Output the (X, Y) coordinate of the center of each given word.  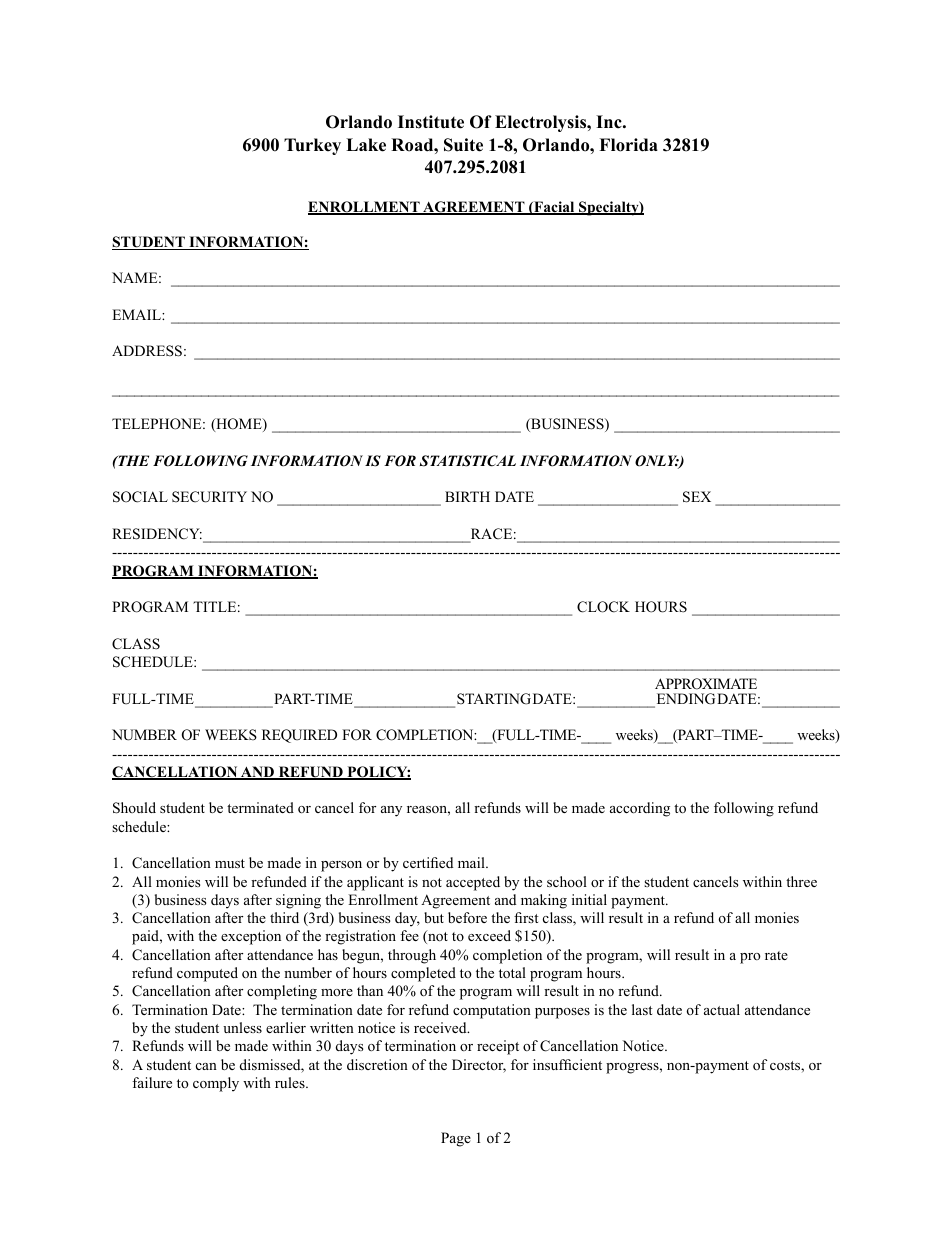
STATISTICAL (468, 461)
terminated (260, 807)
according (640, 809)
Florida (628, 145)
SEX (697, 497)
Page (456, 1139)
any (391, 811)
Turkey (312, 146)
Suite (463, 145)
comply (216, 1084)
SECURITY (209, 497)
